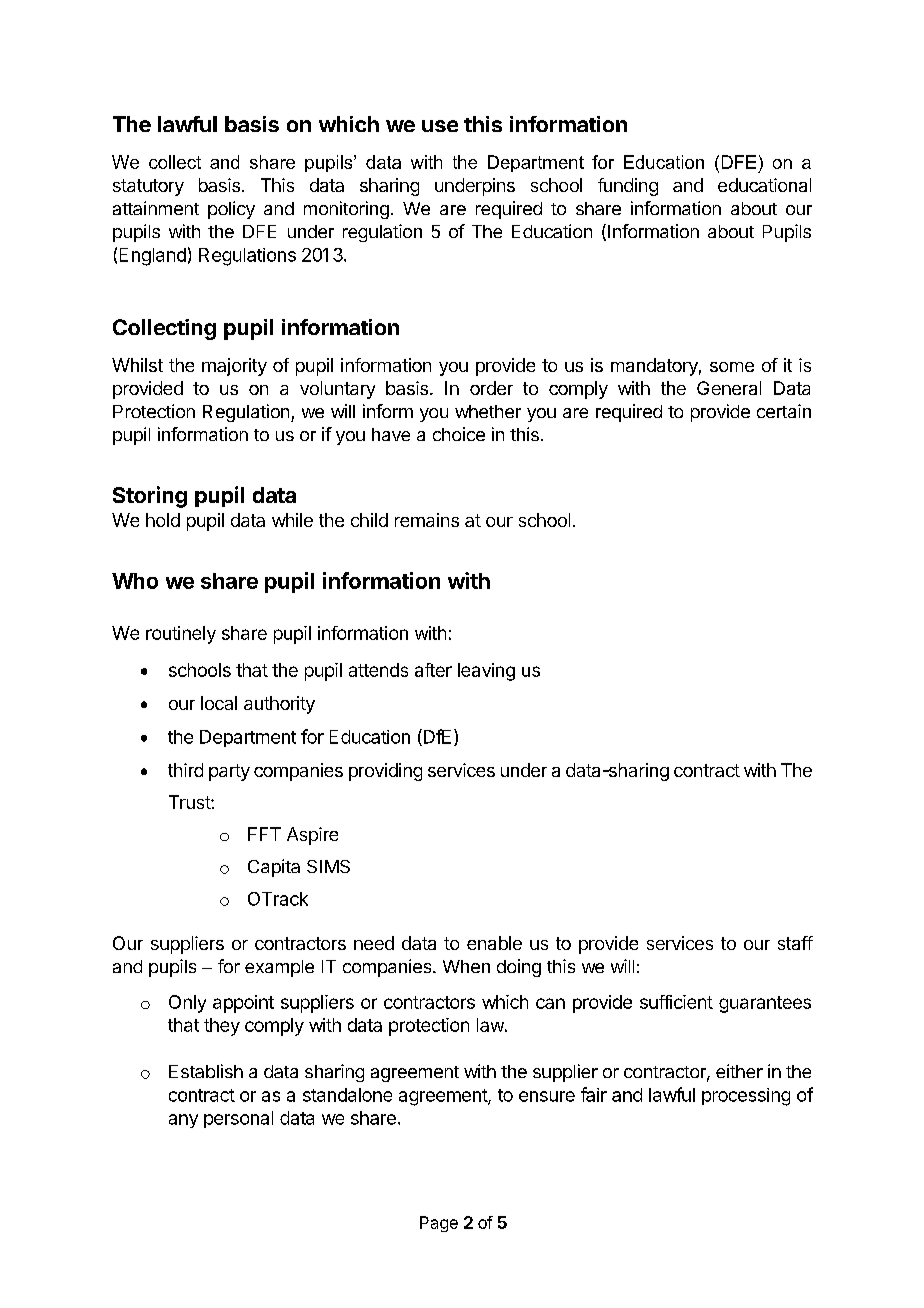 The height and width of the page is (1308, 924). Describe the element at coordinates (486, 672) in the page. I see `leaving` at that location.
